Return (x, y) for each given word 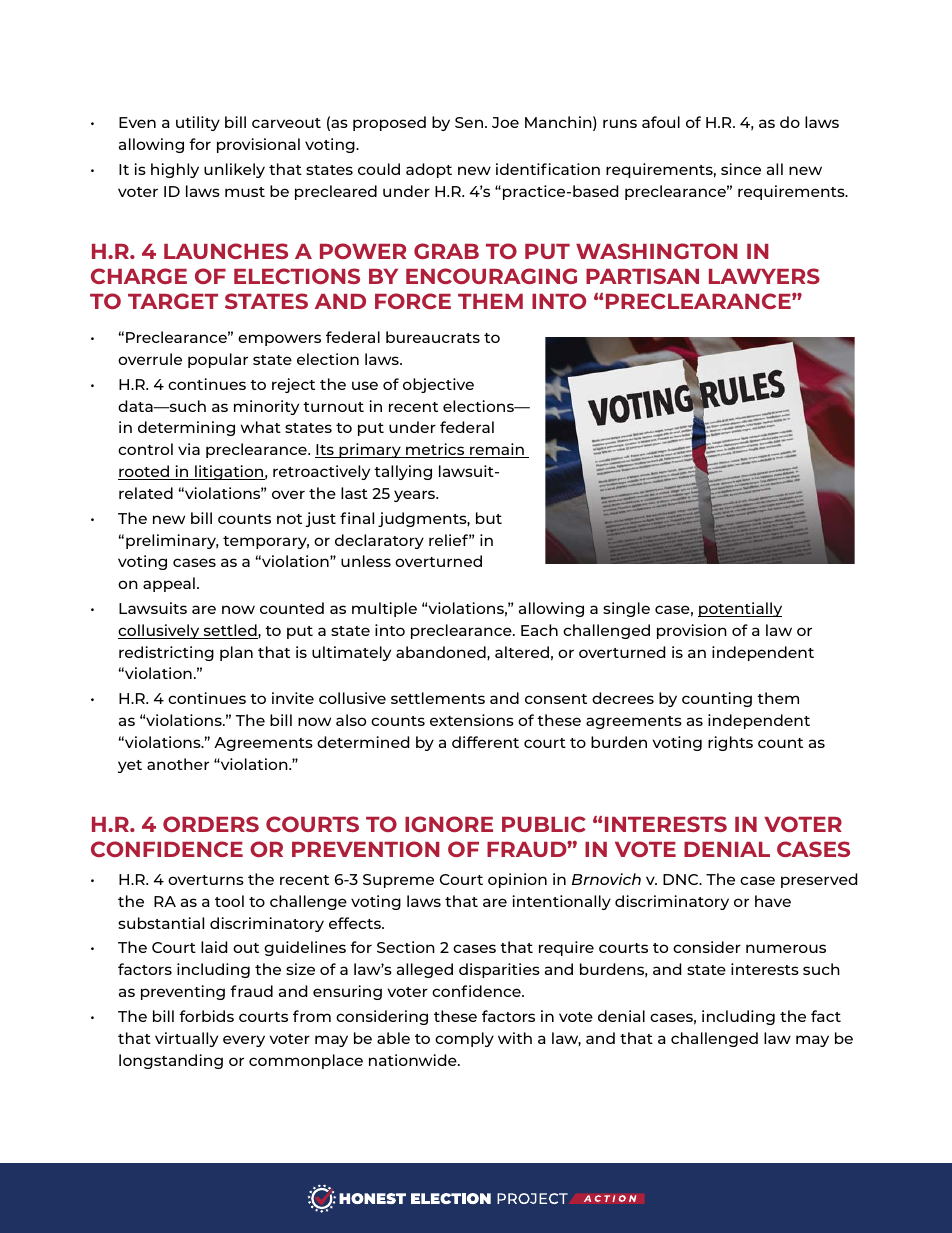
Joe (505, 122)
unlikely (234, 170)
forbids (206, 1016)
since (741, 169)
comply (464, 1039)
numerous (786, 948)
